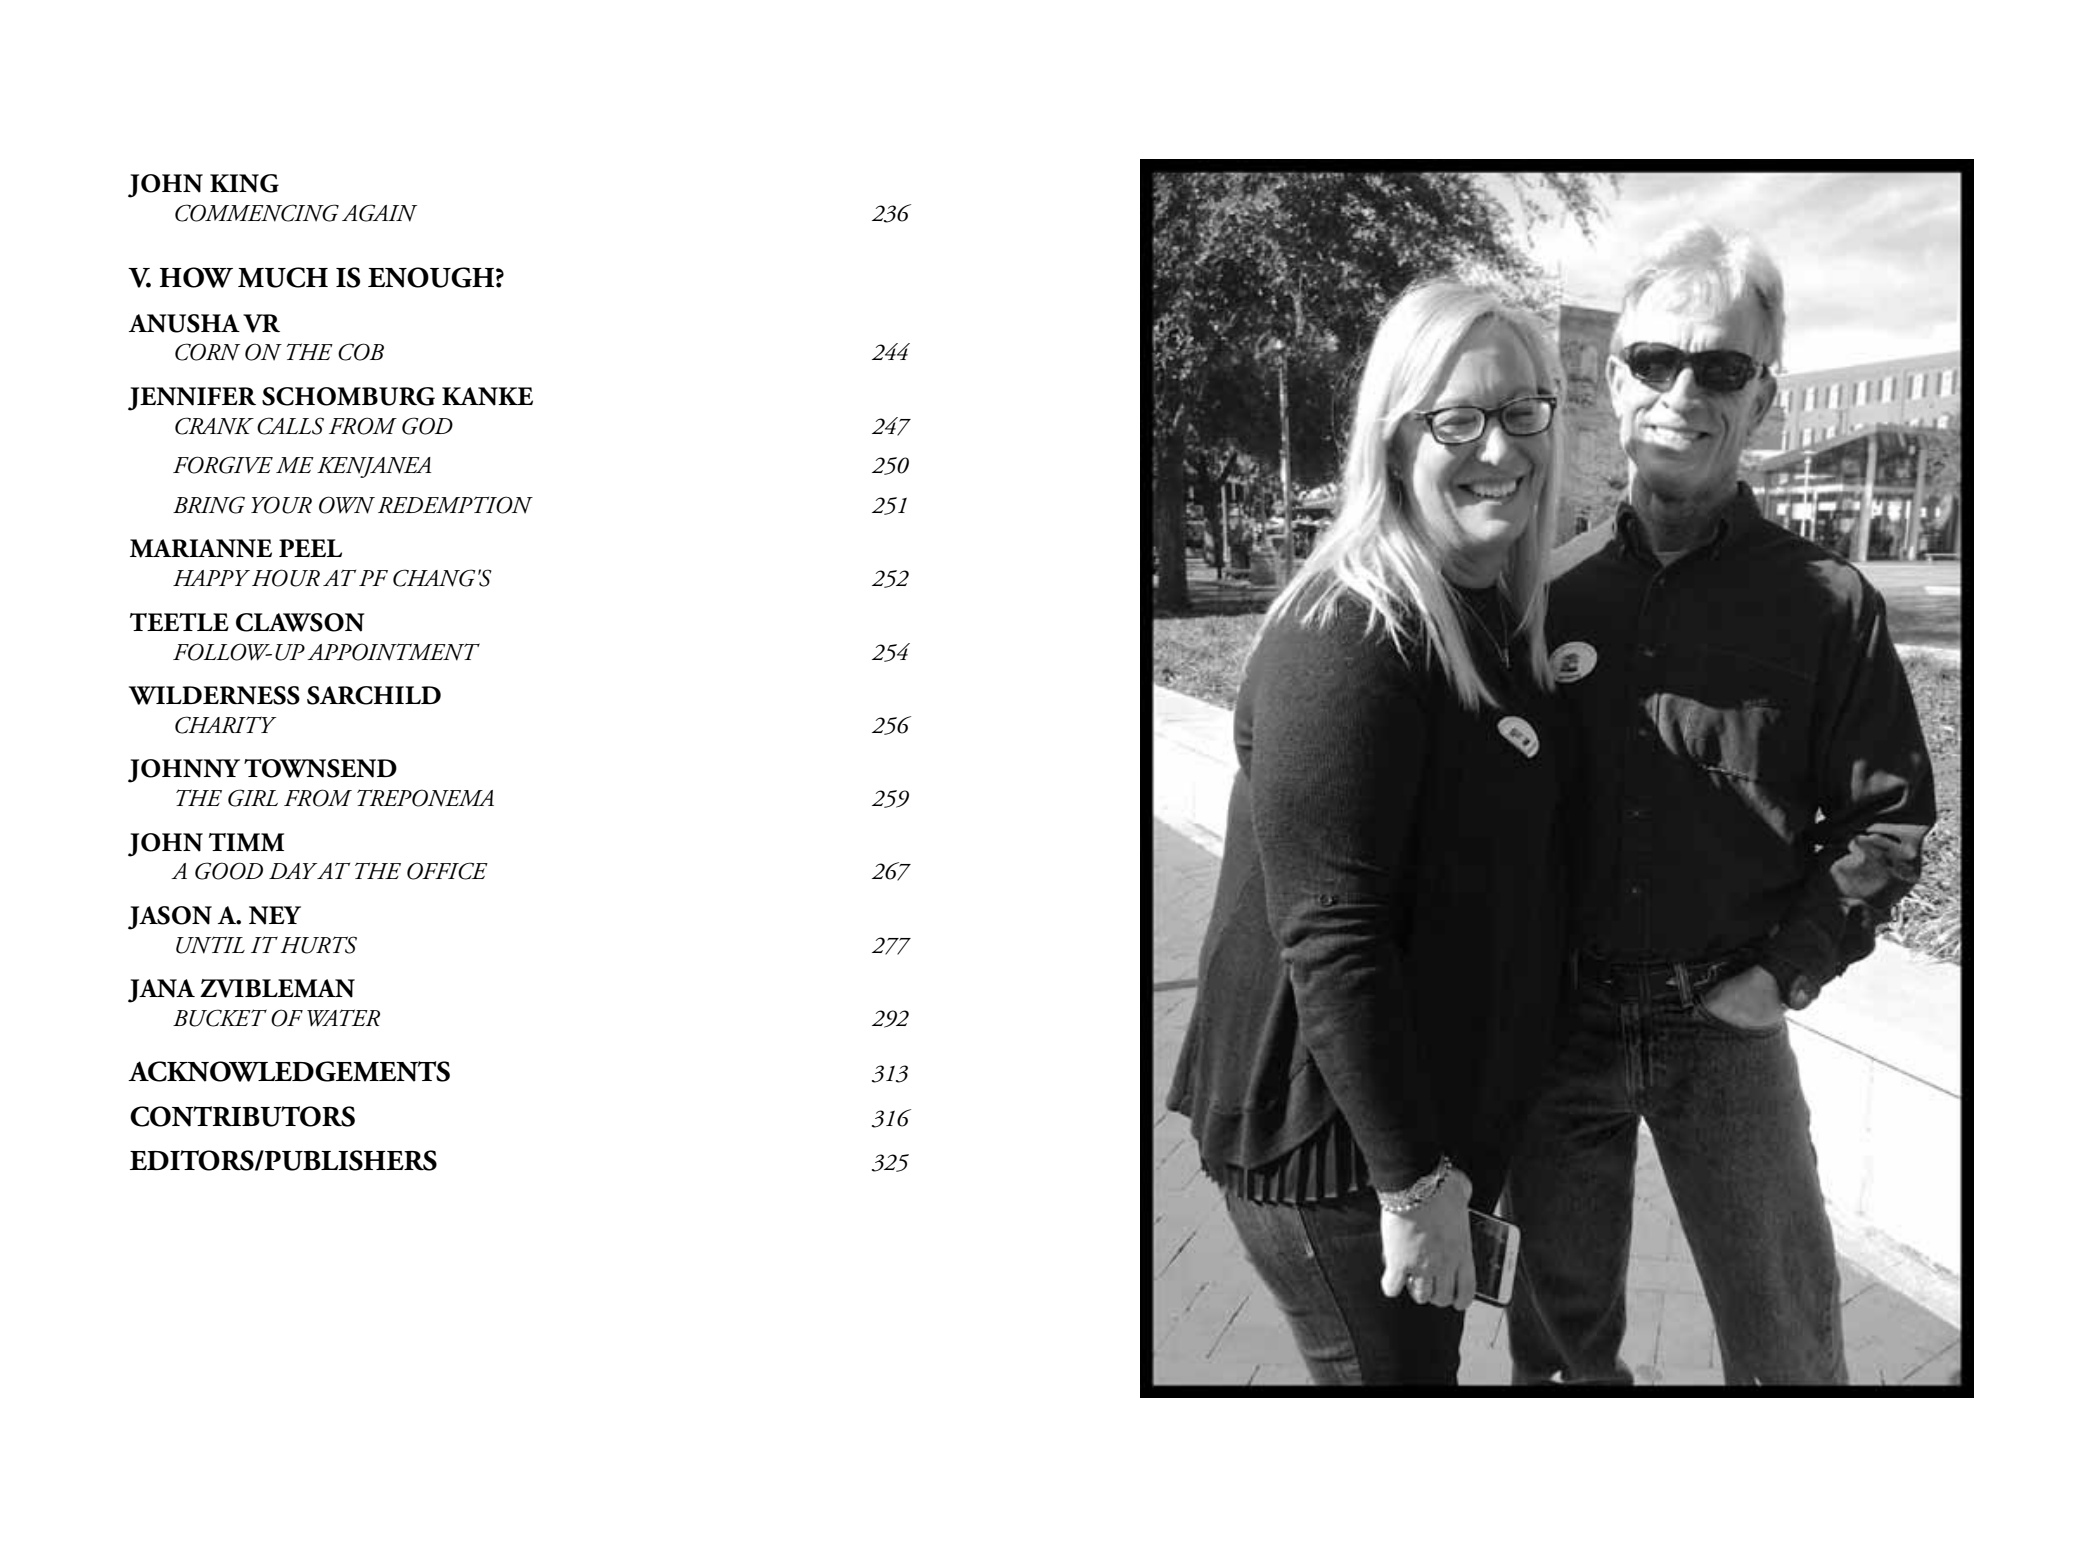 Image resolution: width=2076 pixels, height=1557 pixels. I want to click on AGAIN, so click(379, 213).
